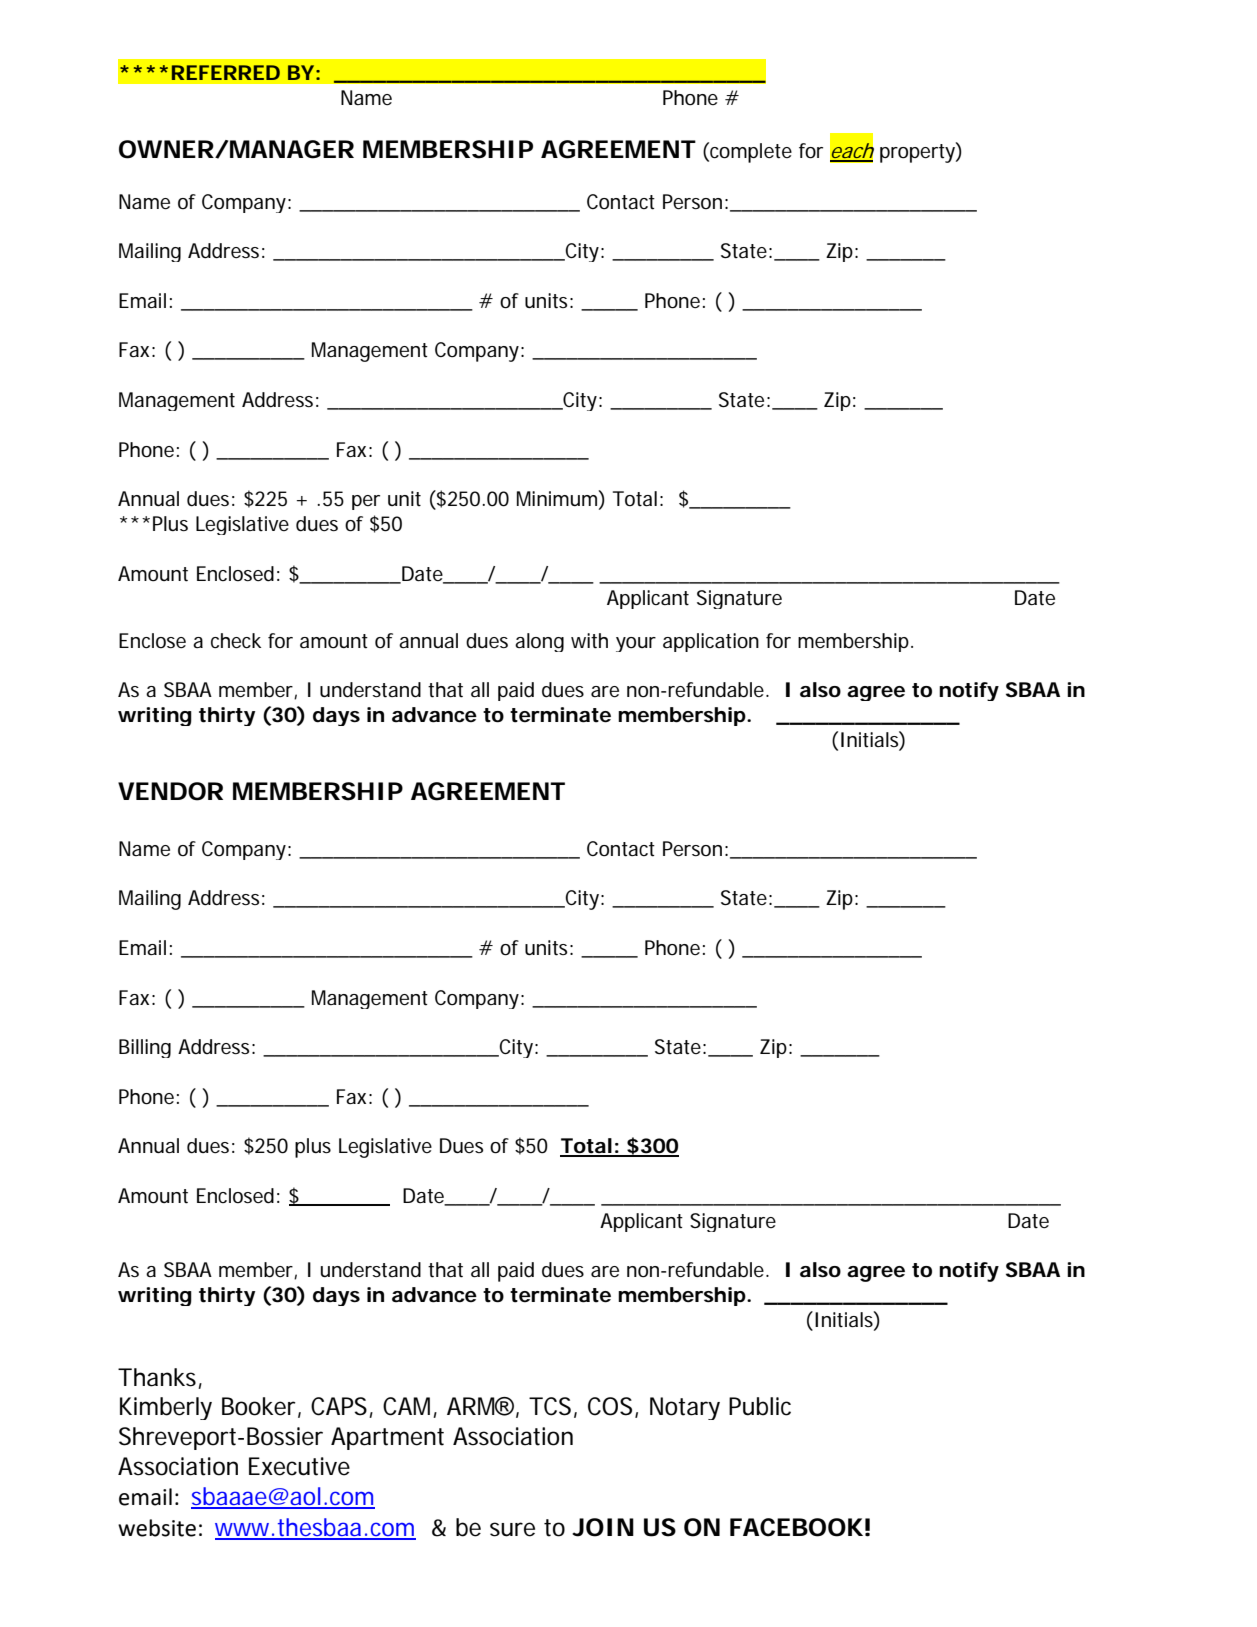 The image size is (1257, 1627). Describe the element at coordinates (157, 1528) in the image. I see `website` at that location.
